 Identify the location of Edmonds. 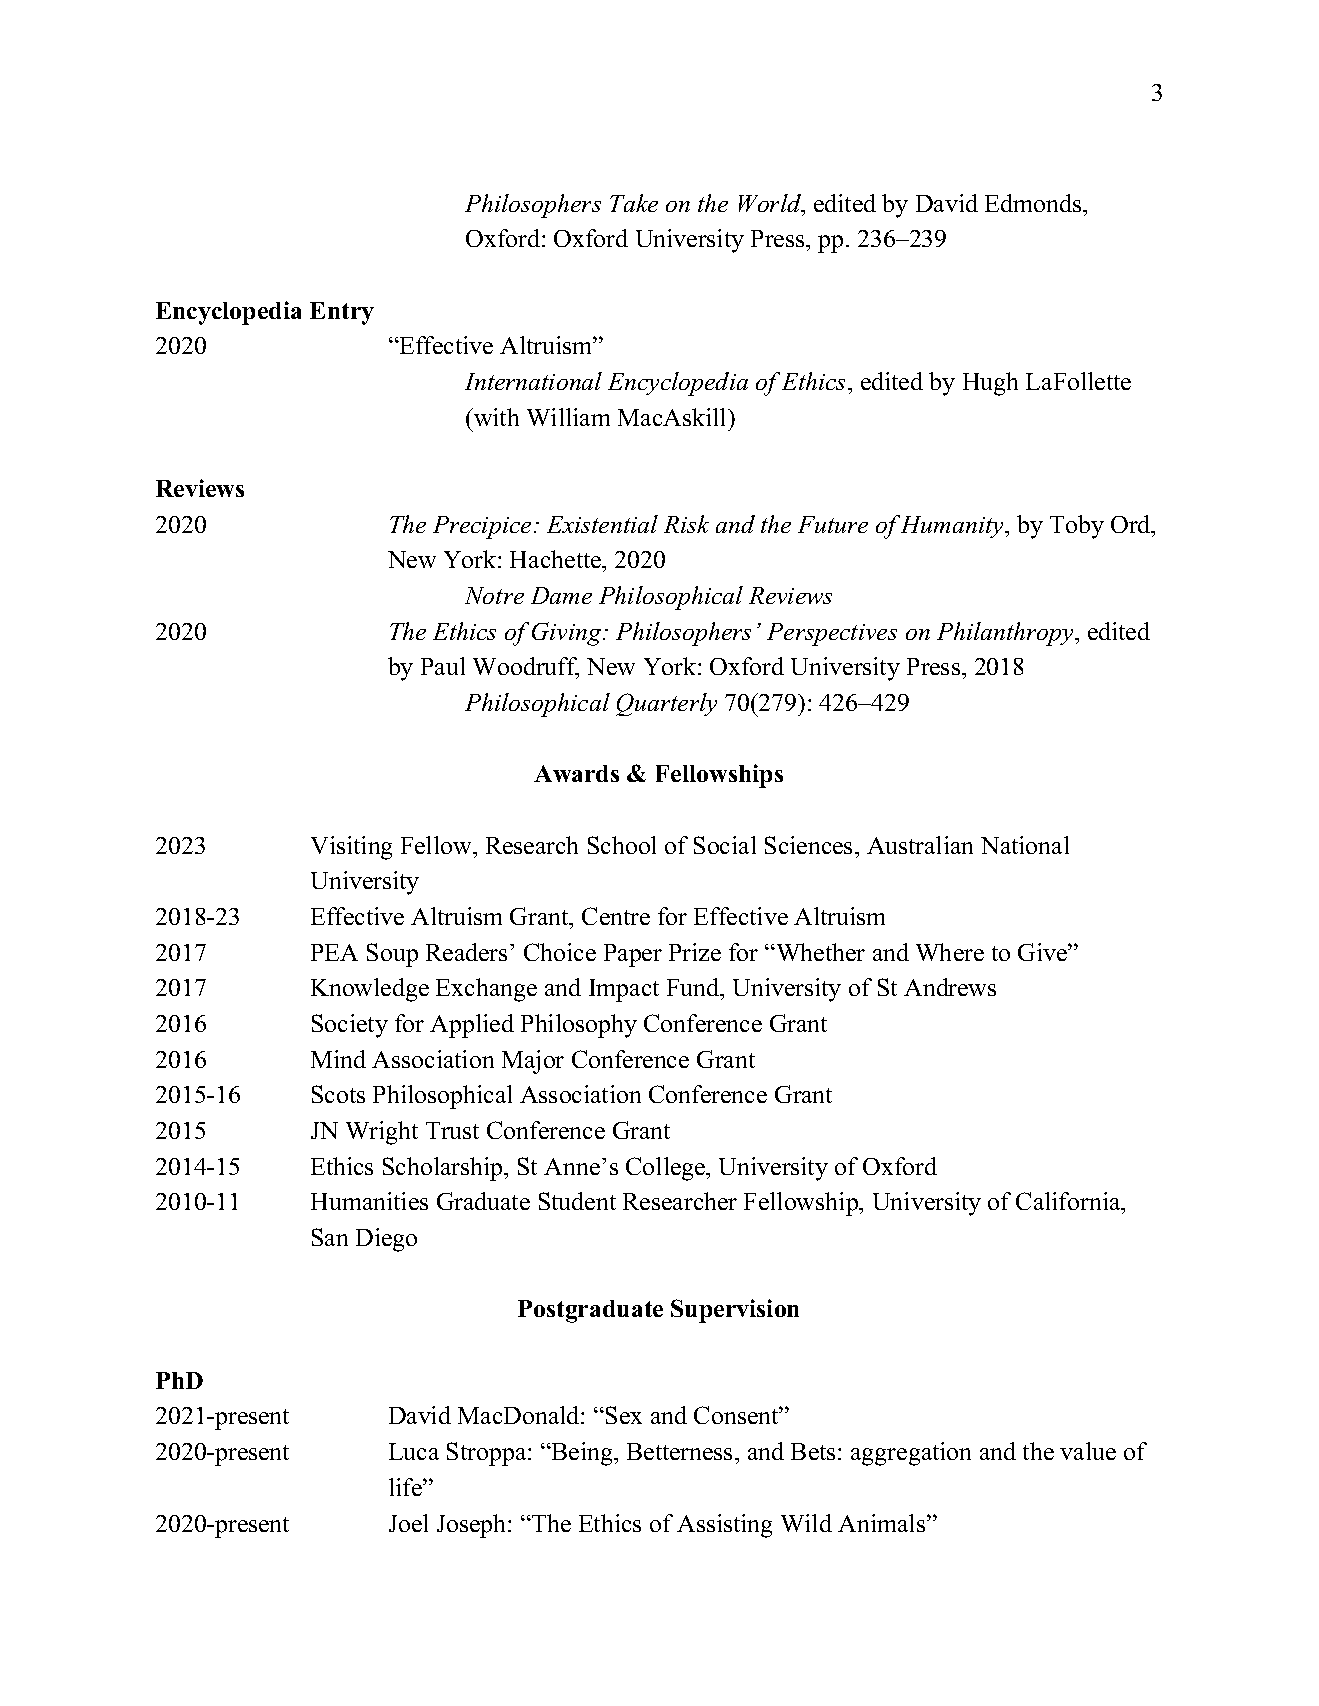
(1034, 203).
